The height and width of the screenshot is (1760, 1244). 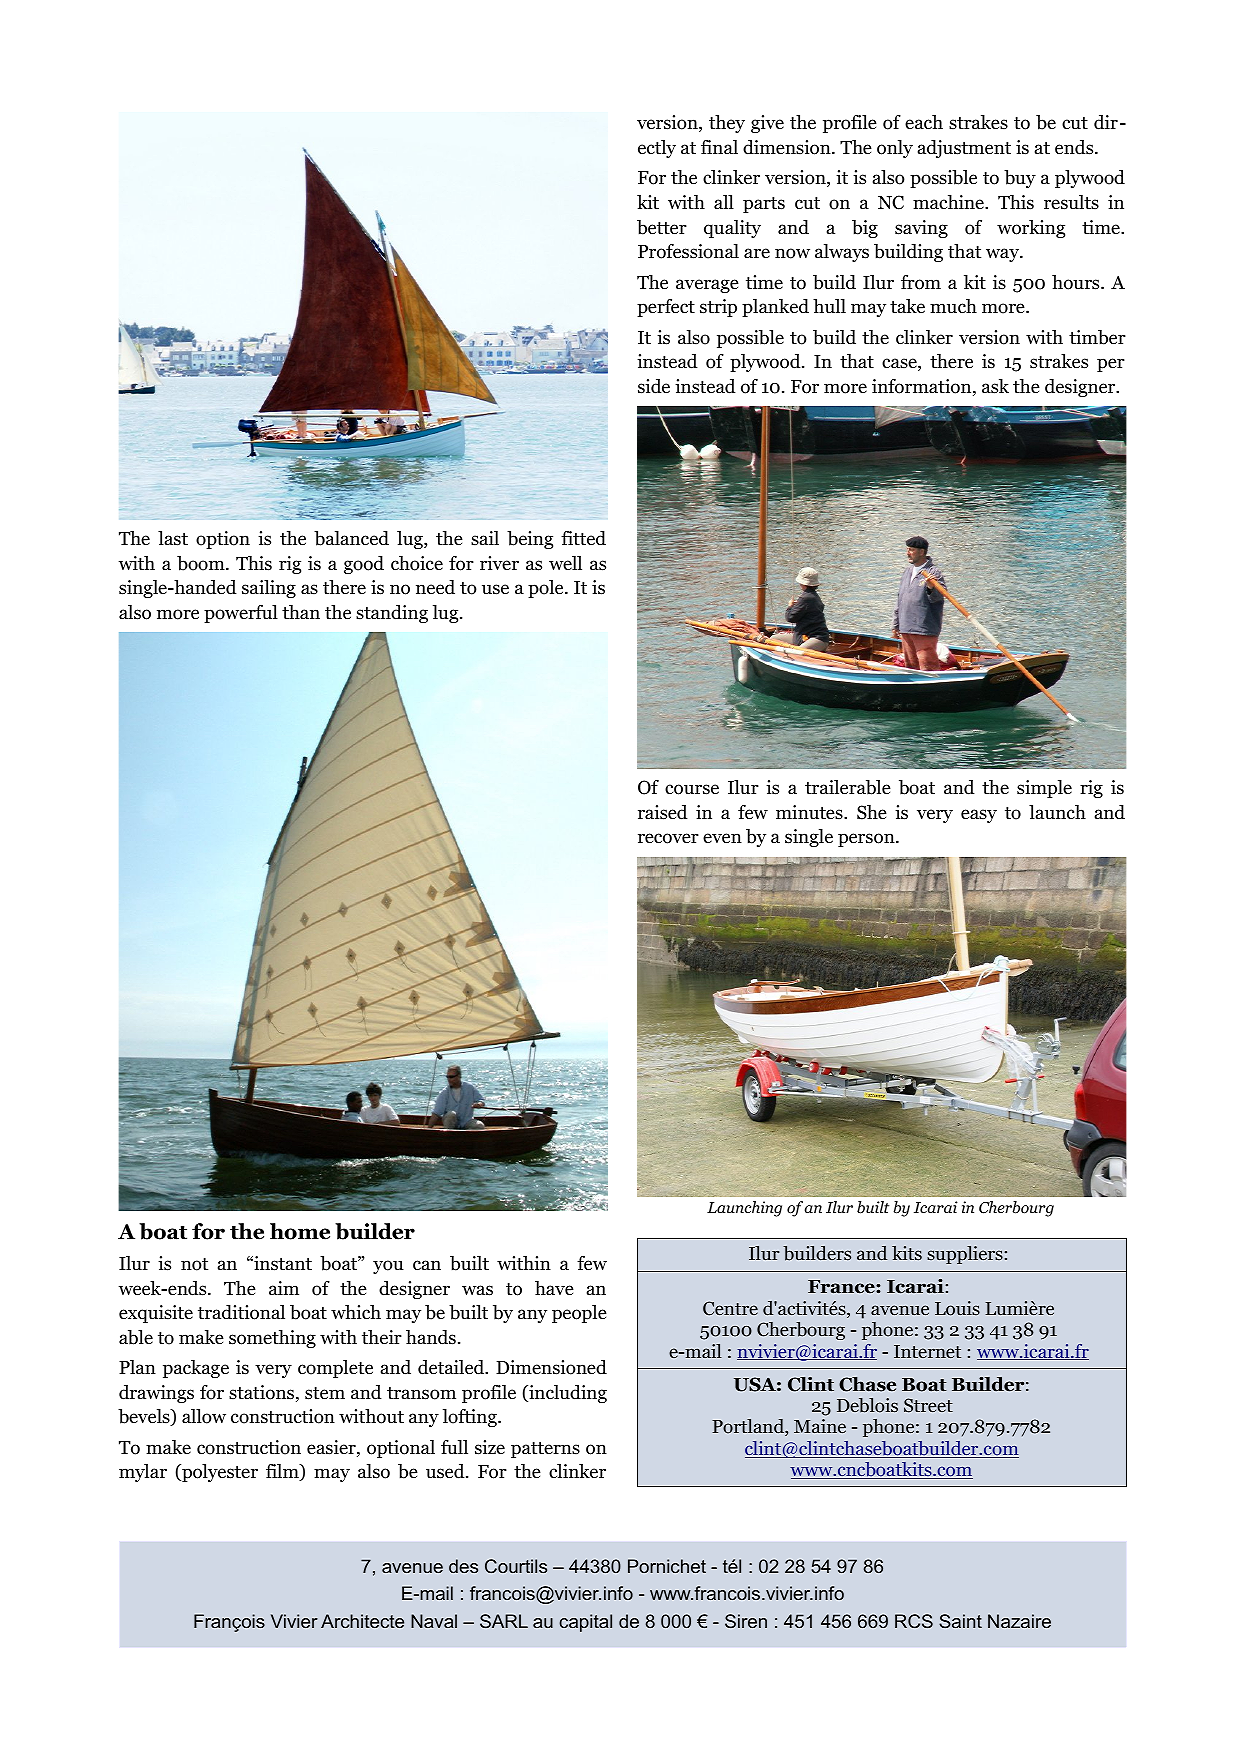 What do you see at coordinates (583, 538) in the screenshot?
I see `fitted` at bounding box center [583, 538].
